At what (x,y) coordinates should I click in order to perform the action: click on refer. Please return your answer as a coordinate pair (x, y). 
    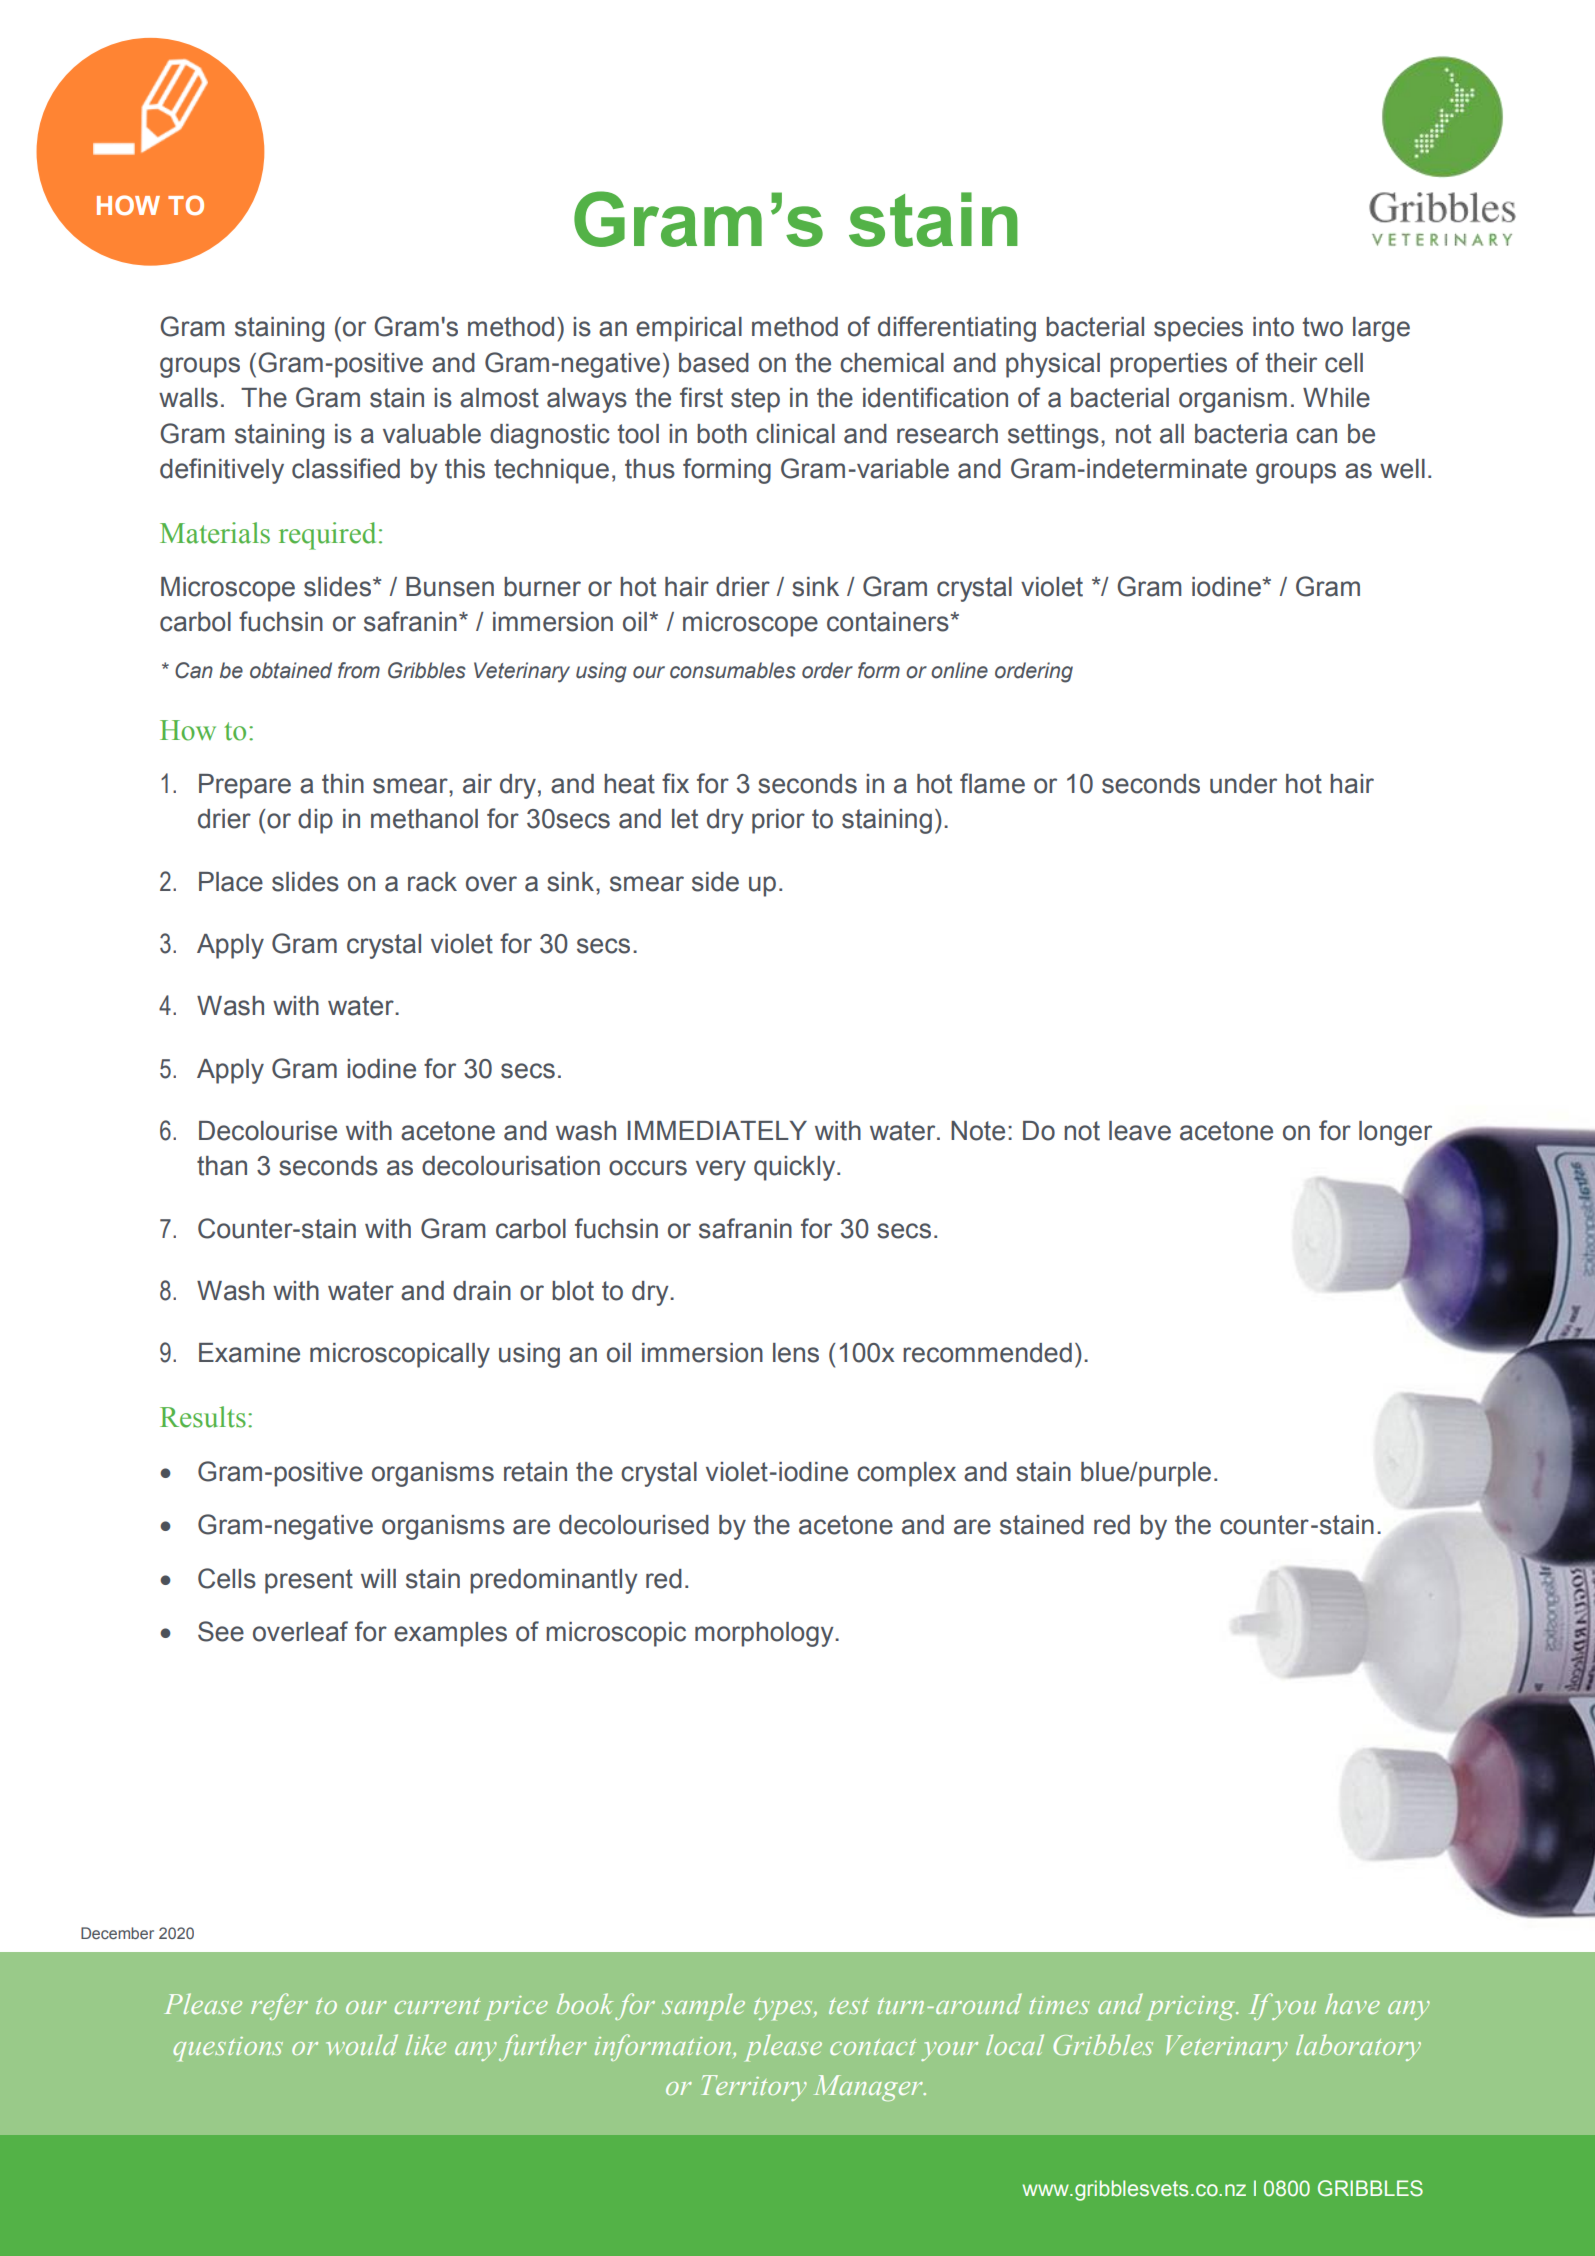
    Looking at the image, I should click on (279, 2006).
